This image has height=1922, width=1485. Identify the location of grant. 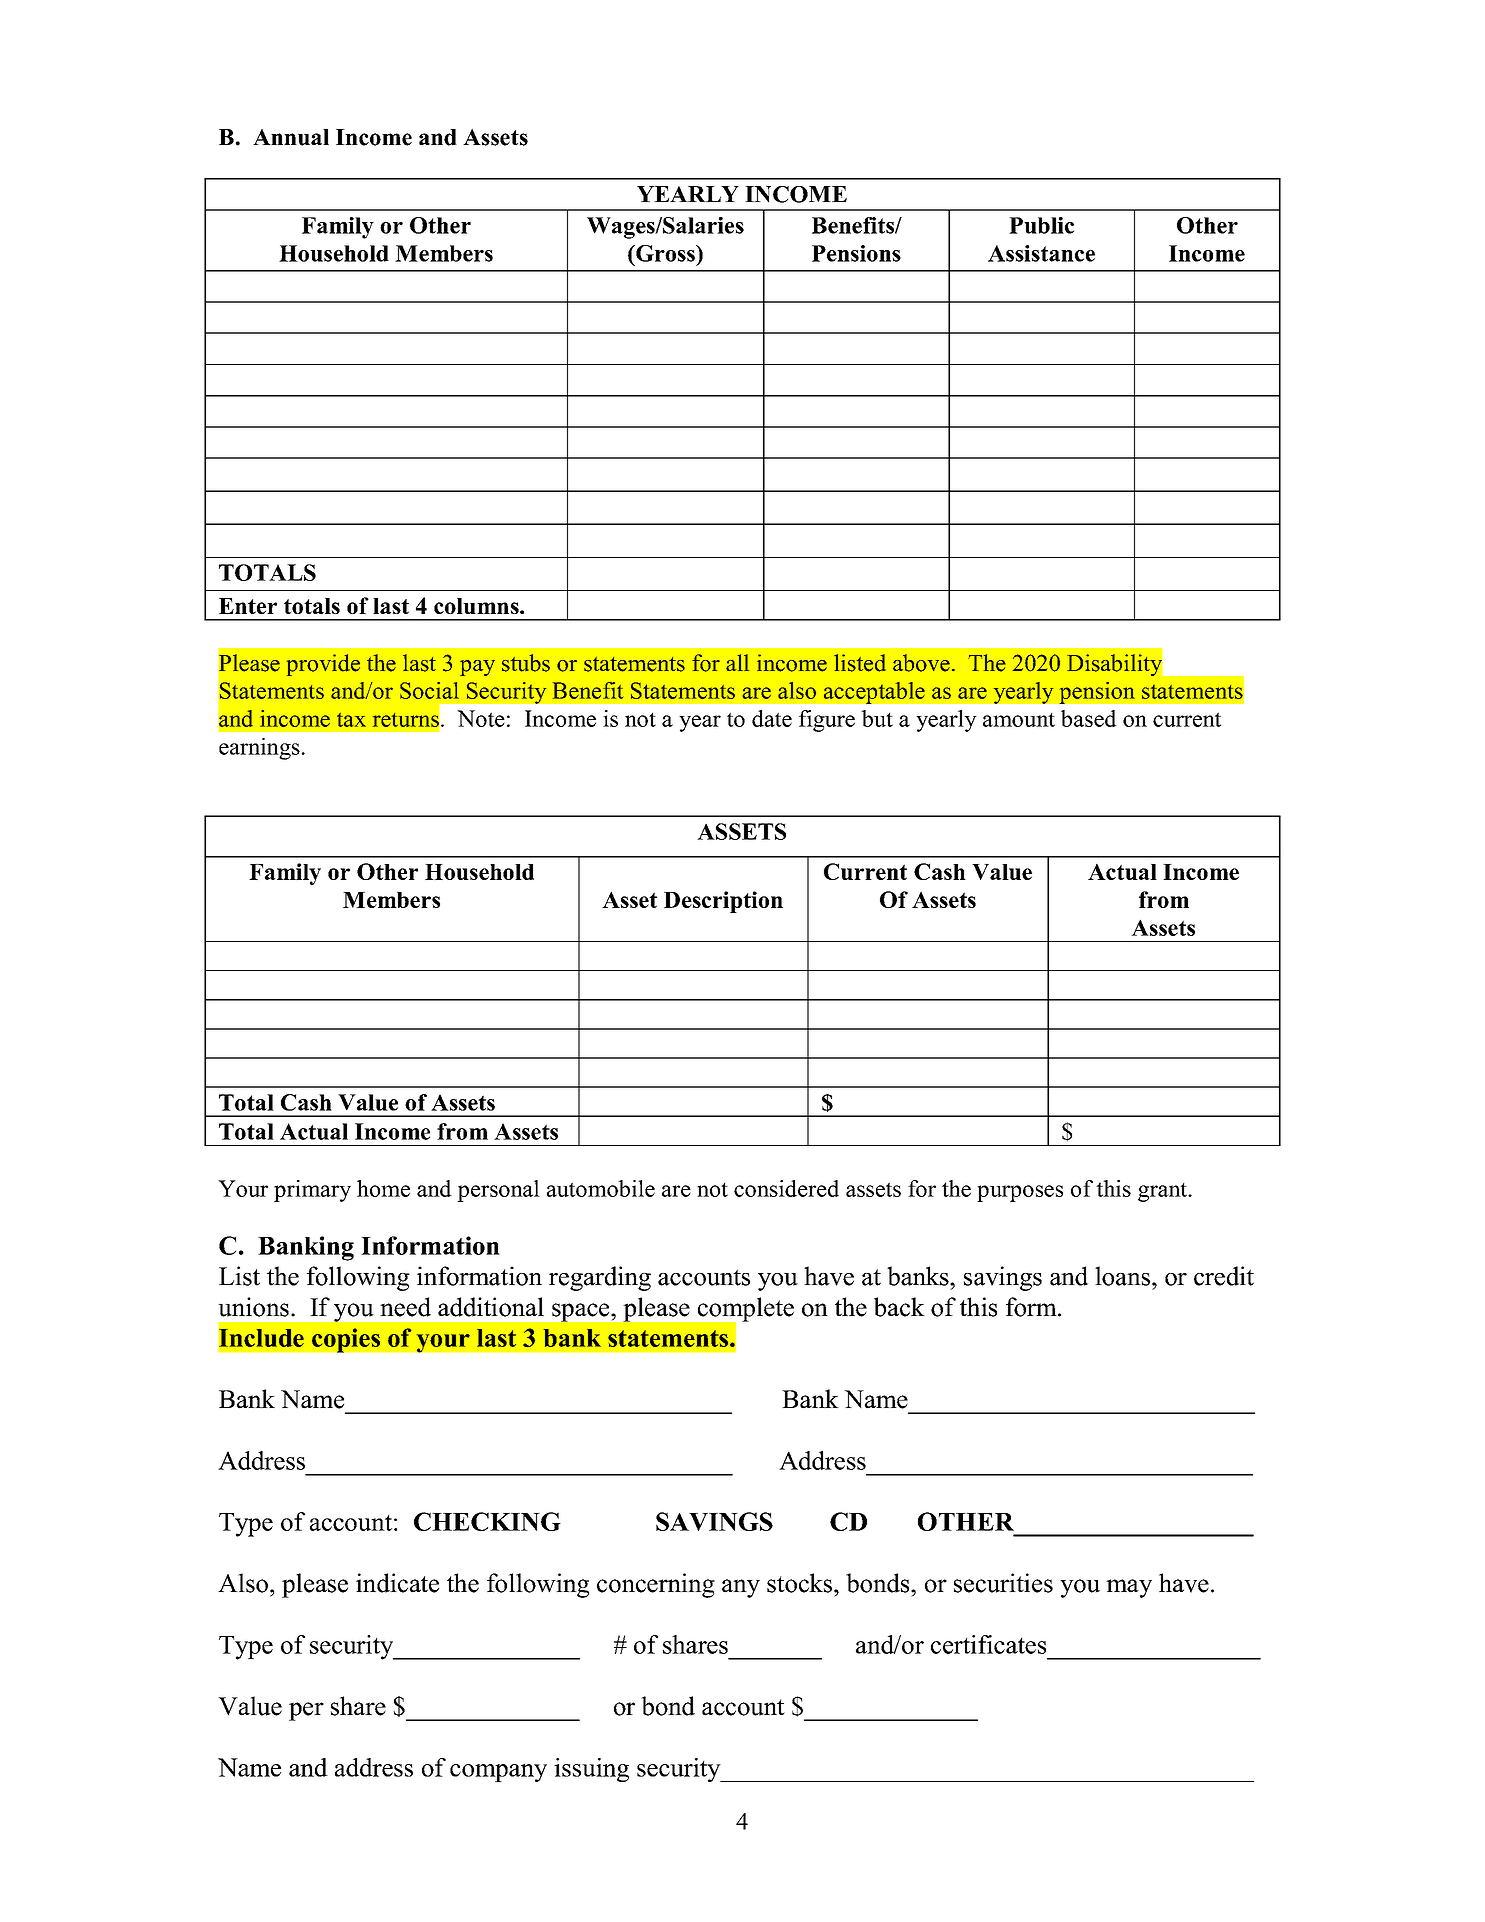
(1163, 1192).
